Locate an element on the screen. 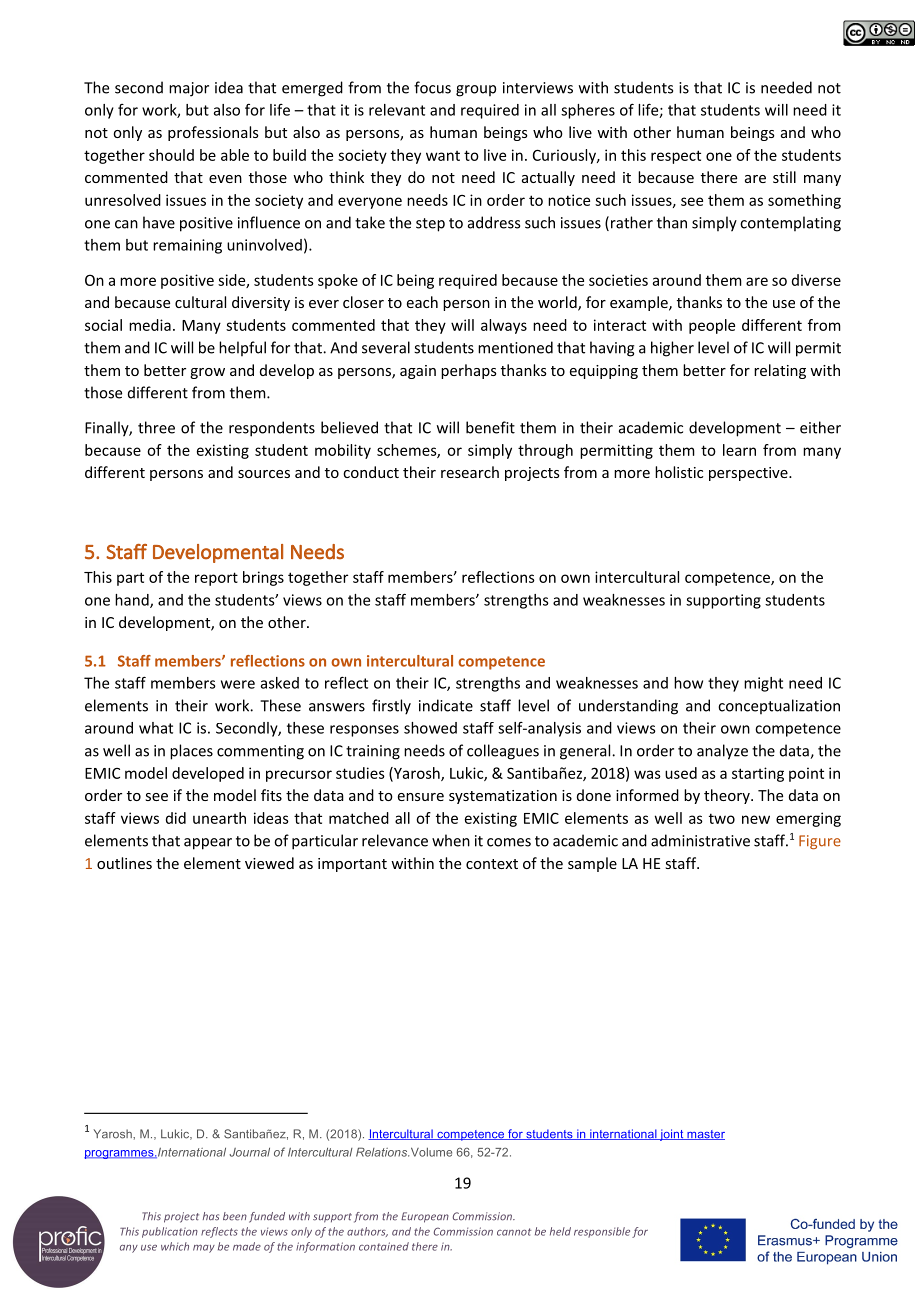  respect is located at coordinates (676, 157).
